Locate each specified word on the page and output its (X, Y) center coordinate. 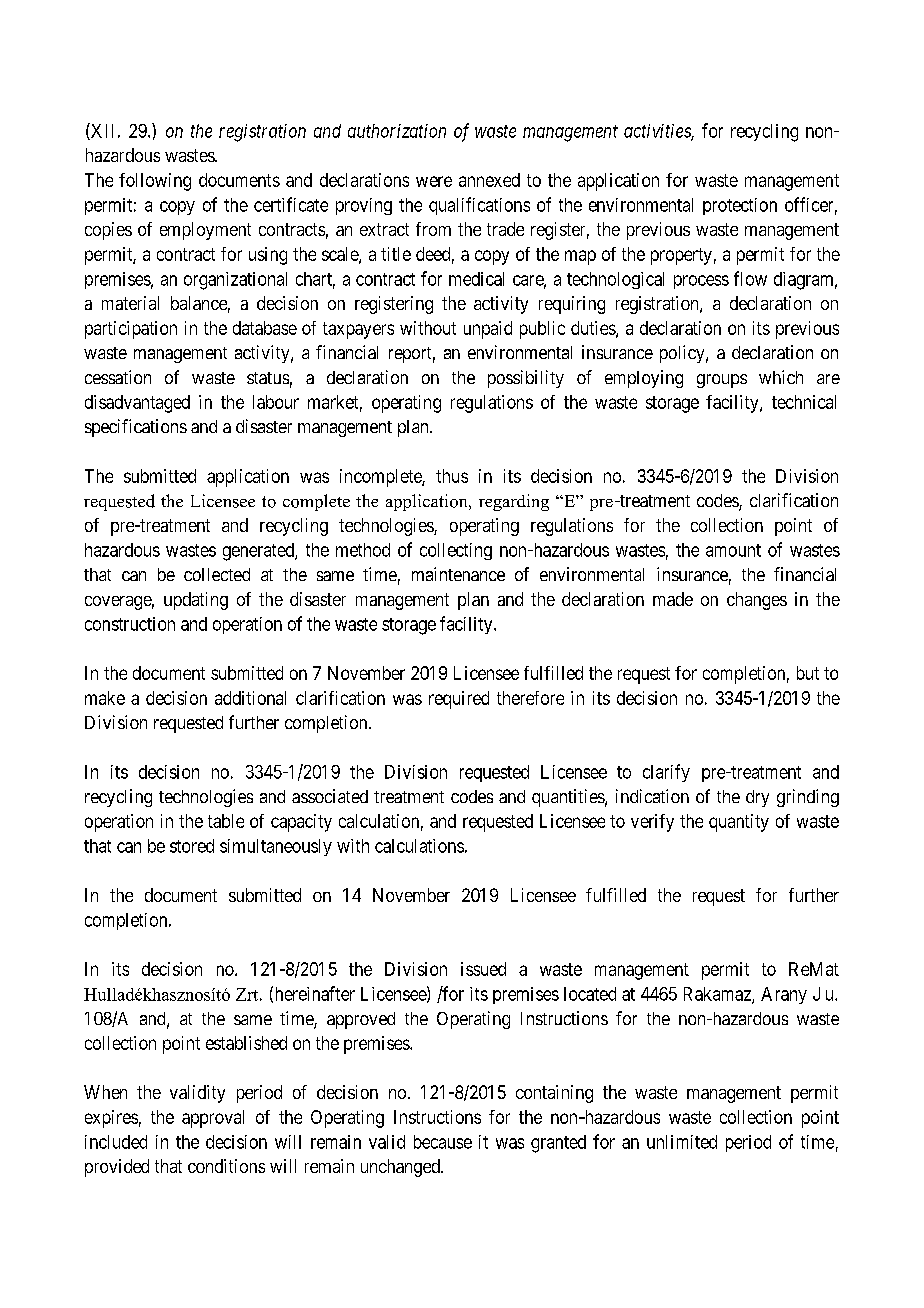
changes (757, 601)
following (155, 182)
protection (740, 206)
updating (196, 601)
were (434, 181)
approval (213, 1119)
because (443, 1142)
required (459, 700)
